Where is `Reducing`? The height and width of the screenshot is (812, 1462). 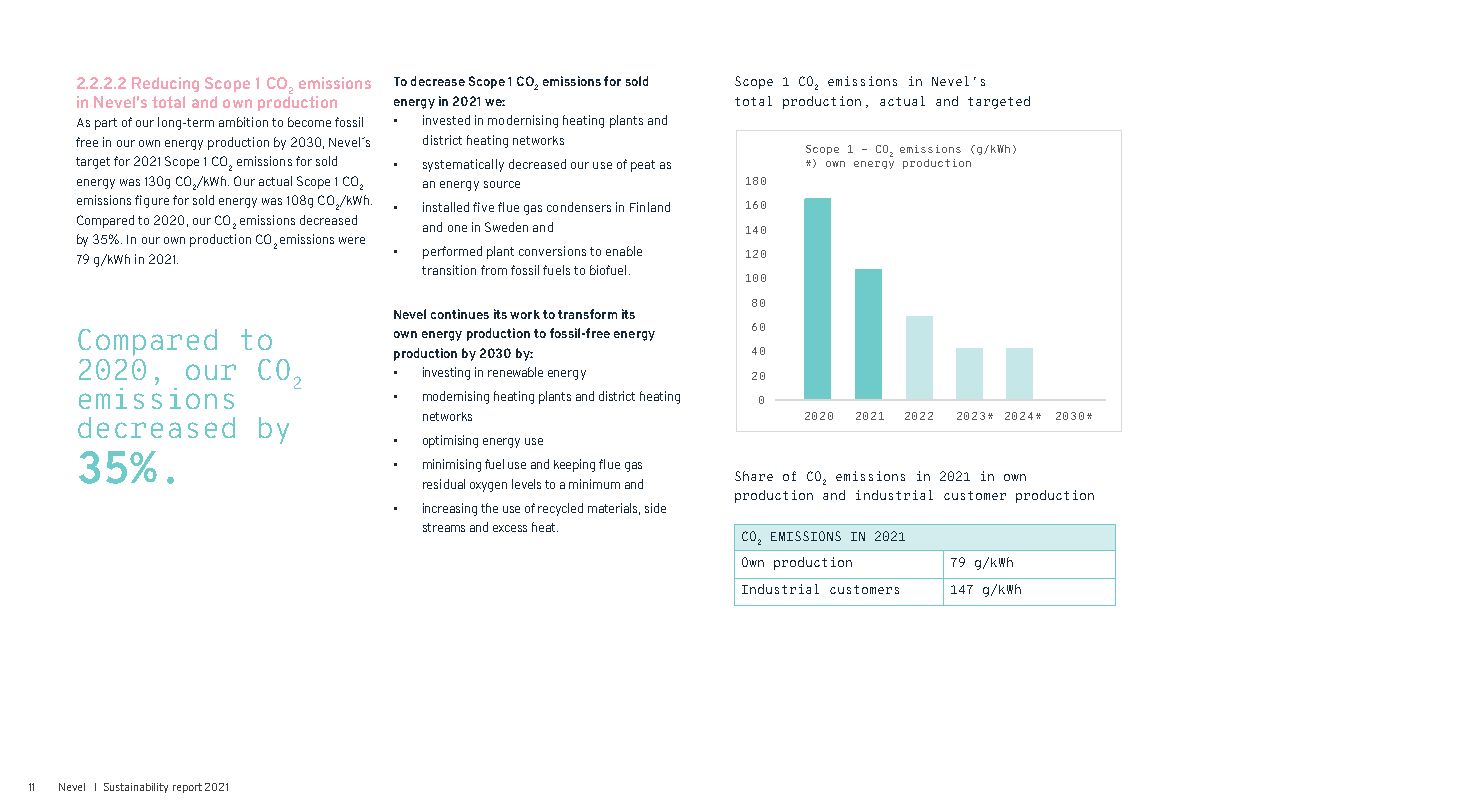 Reducing is located at coordinates (165, 84).
